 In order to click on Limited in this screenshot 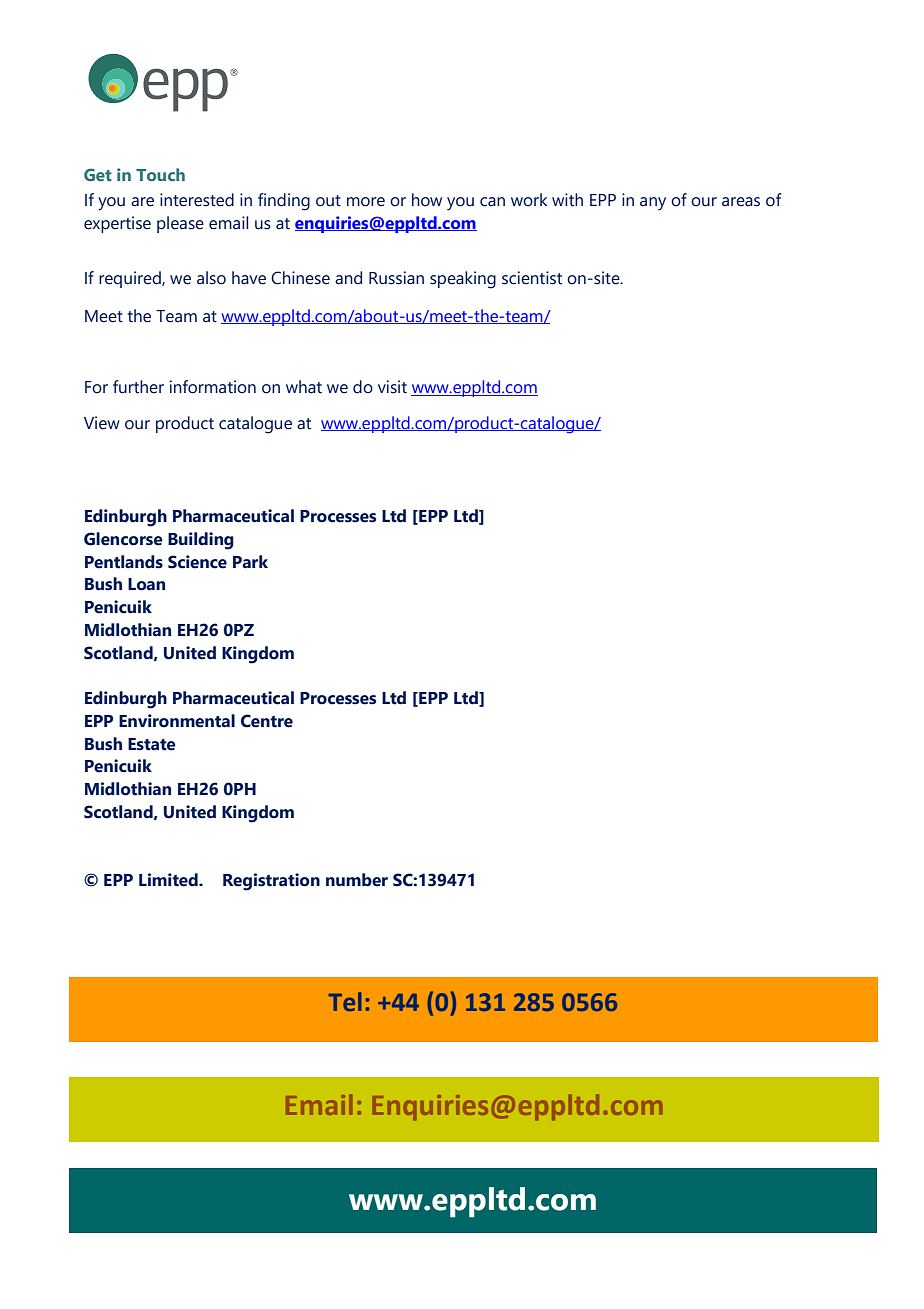, I will do `click(169, 880)`.
